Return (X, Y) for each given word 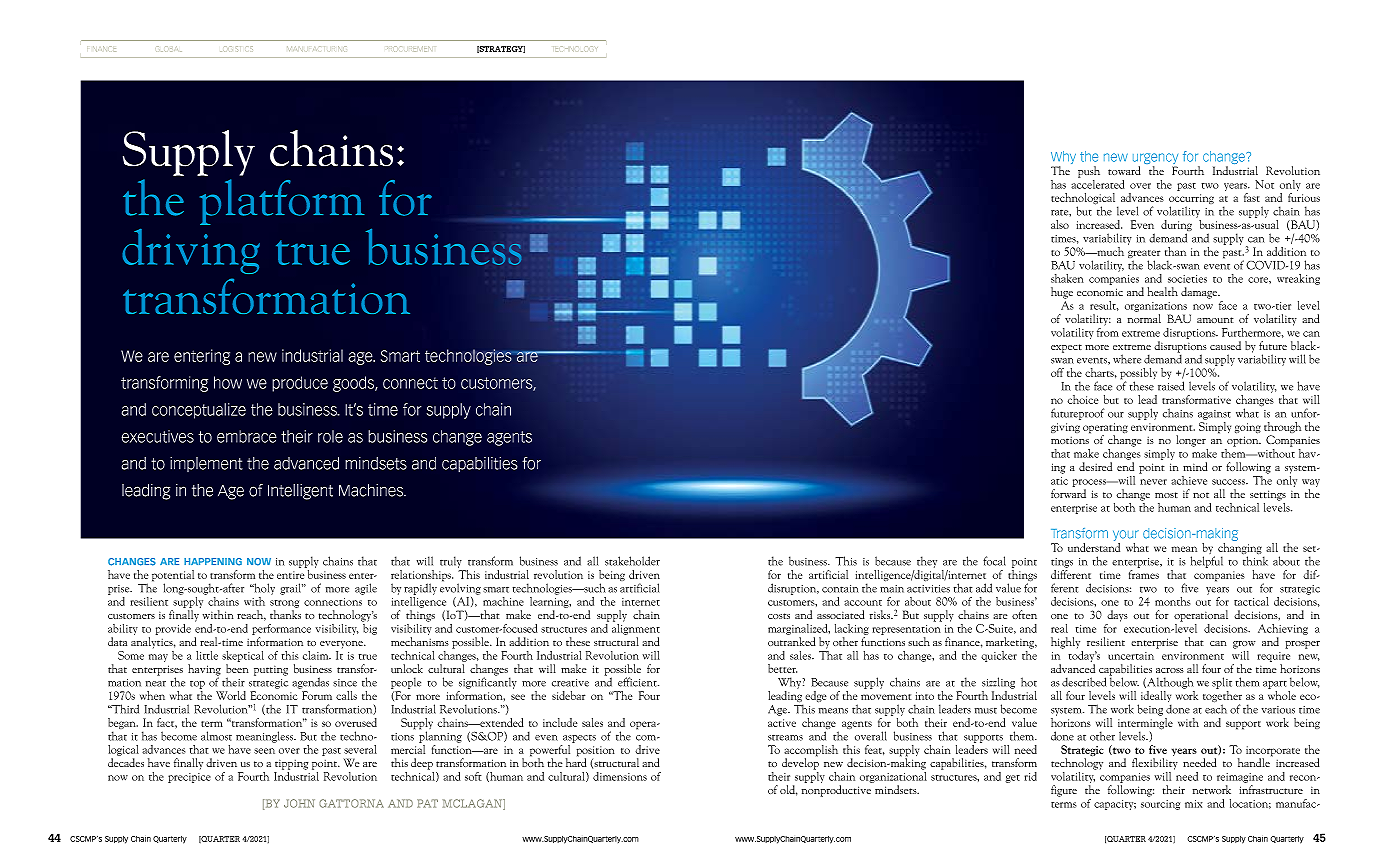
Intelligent (300, 492)
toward (1124, 170)
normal (1144, 318)
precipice (189, 778)
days (1117, 616)
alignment (636, 628)
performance (281, 629)
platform (282, 202)
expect (1066, 348)
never (1153, 482)
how (228, 382)
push (1089, 172)
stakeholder (632, 561)
